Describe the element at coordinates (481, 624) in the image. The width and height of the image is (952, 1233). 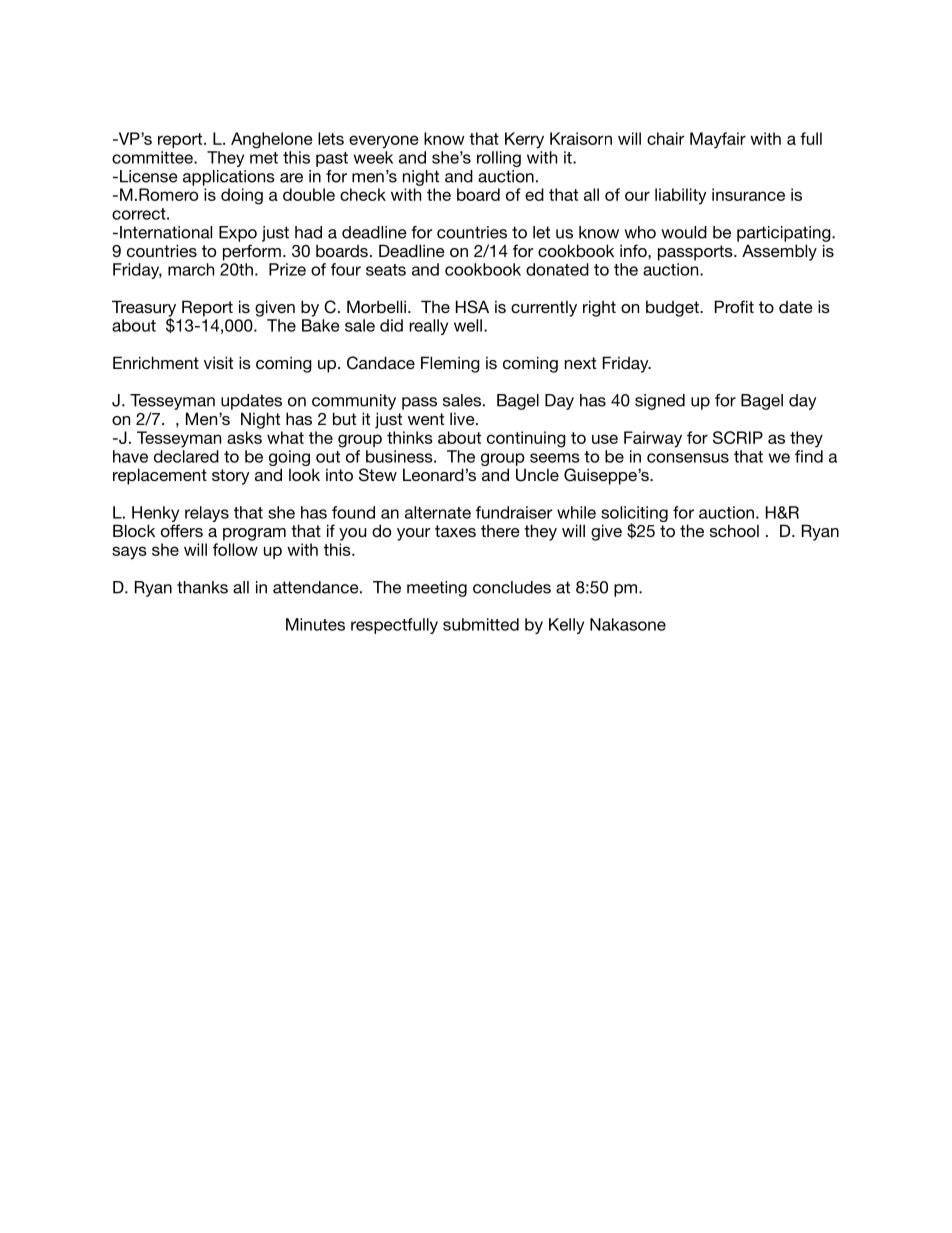
I see `submitted` at that location.
